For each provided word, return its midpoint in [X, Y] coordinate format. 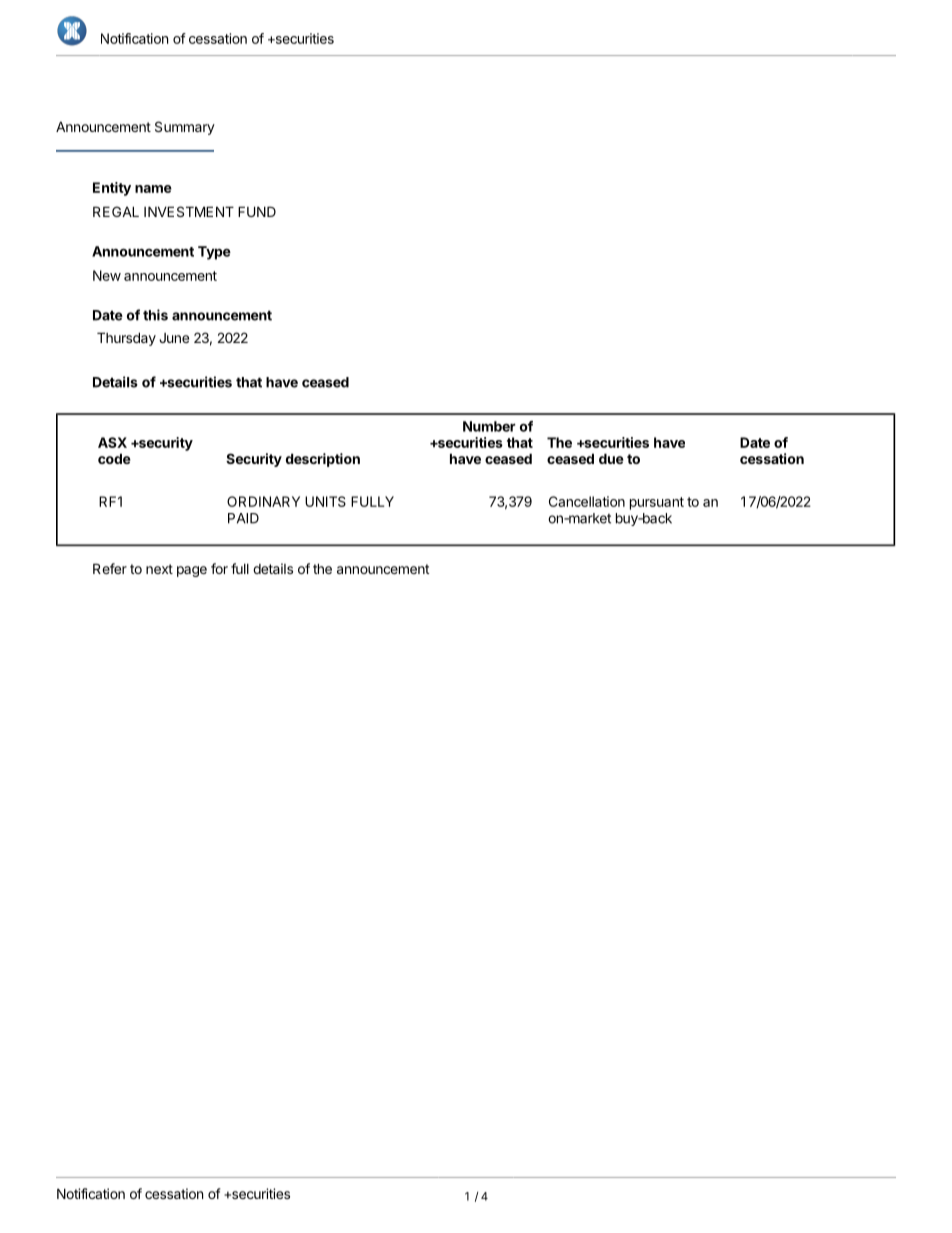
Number [489, 426]
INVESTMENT [189, 211]
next [159, 569]
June [174, 338]
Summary [185, 128]
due [611, 458]
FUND [257, 211]
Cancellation [587, 501]
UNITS [325, 501]
